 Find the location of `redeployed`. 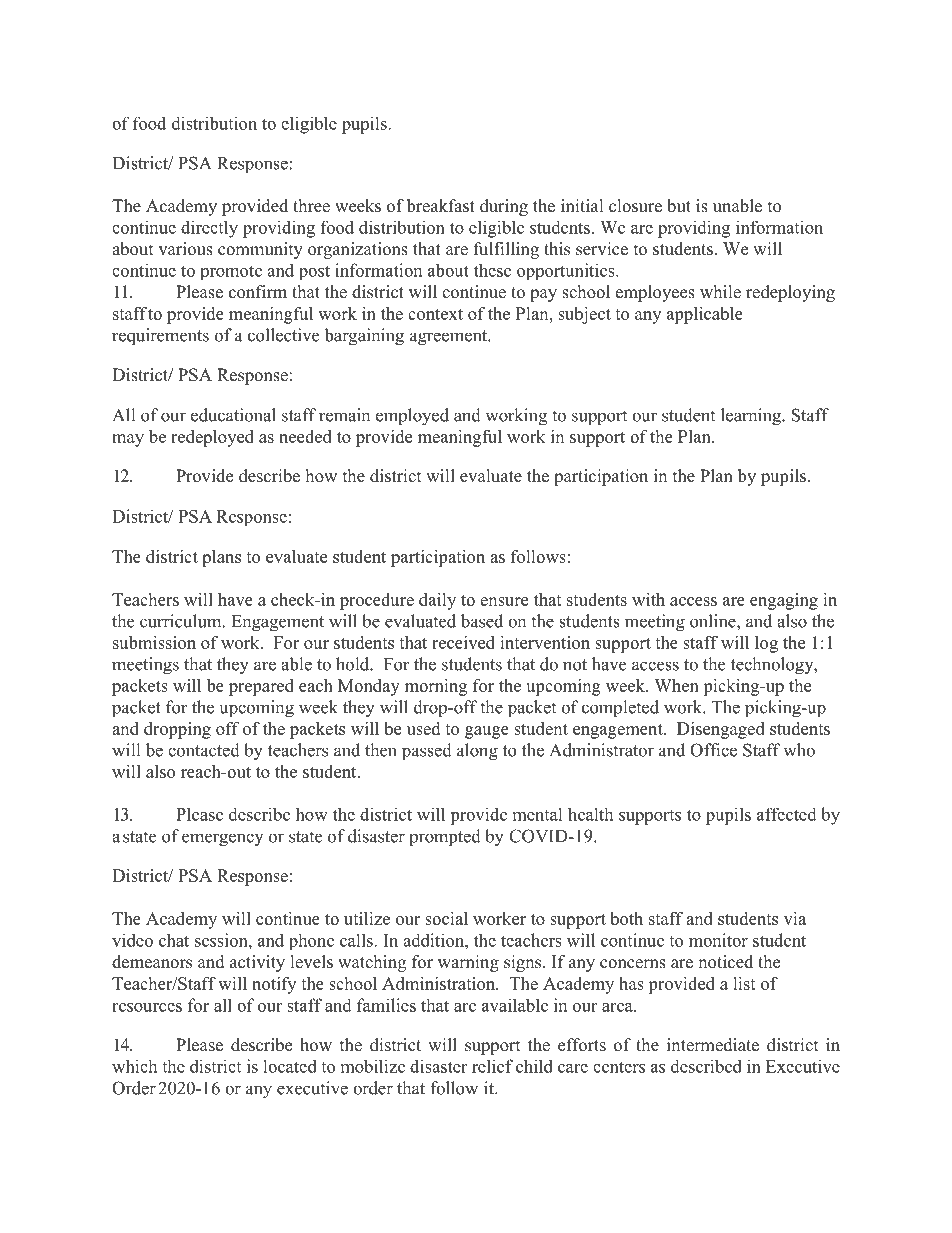

redeployed is located at coordinates (212, 438).
